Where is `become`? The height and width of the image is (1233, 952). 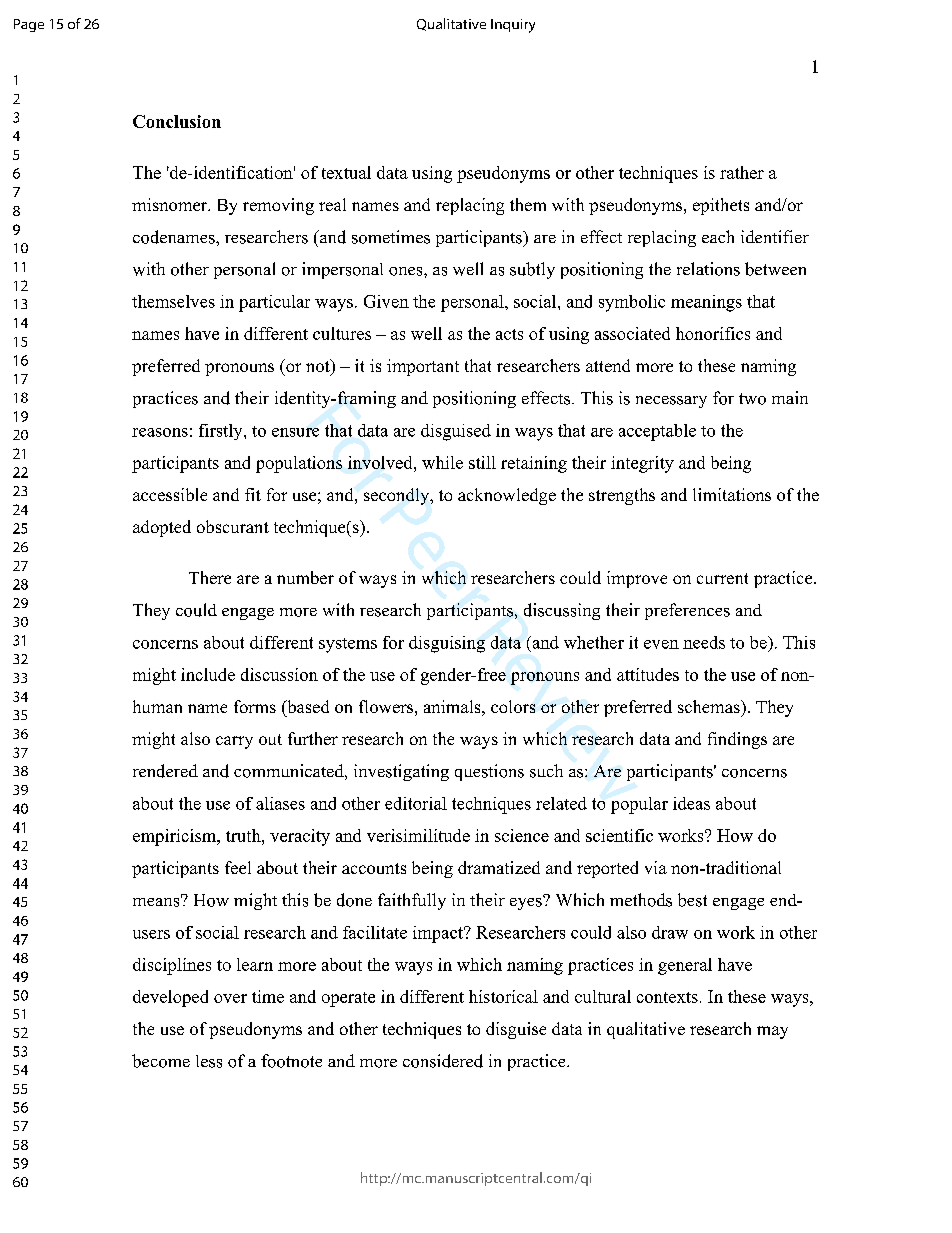
become is located at coordinates (161, 1061).
